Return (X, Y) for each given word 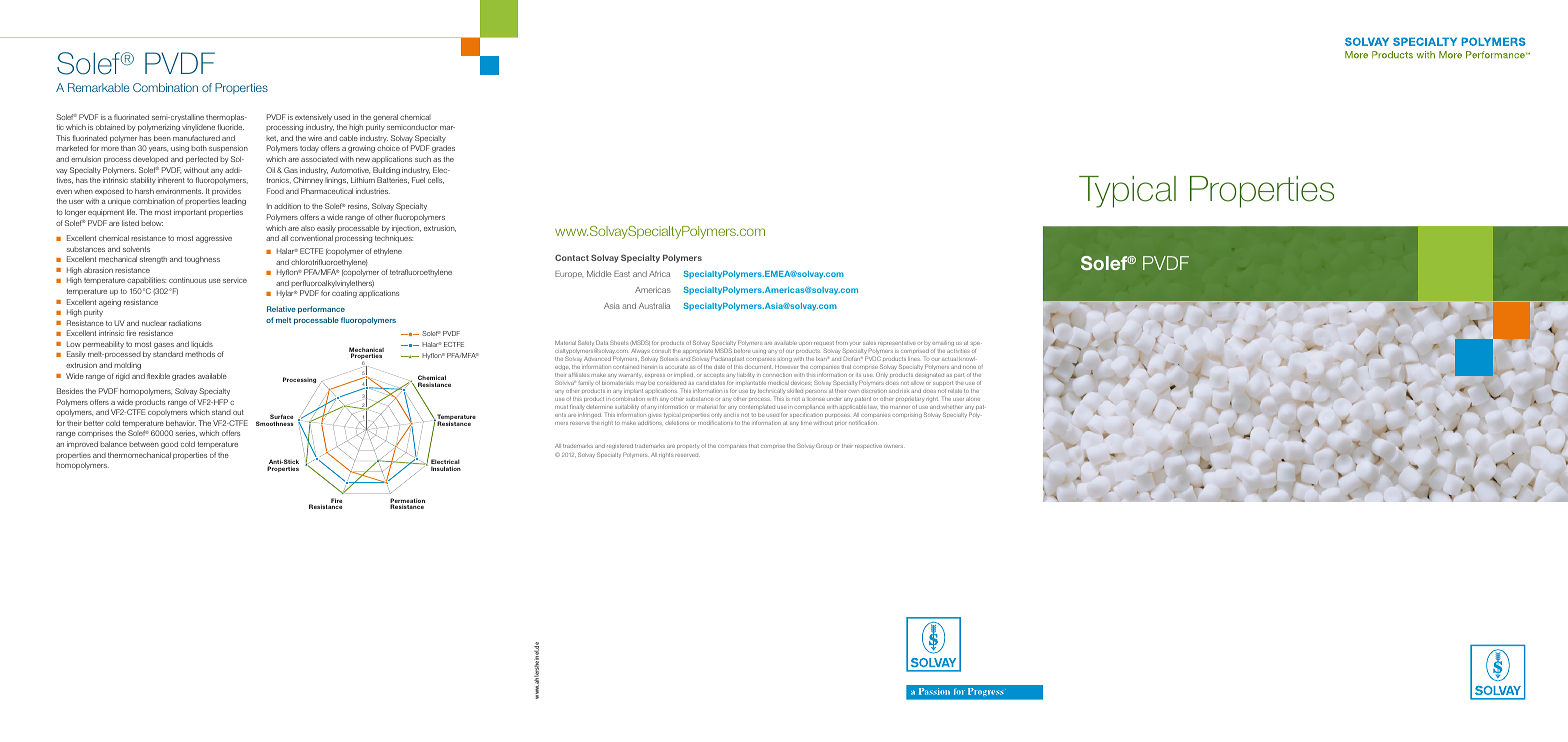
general (385, 118)
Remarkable (99, 87)
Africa (659, 274)
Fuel (418, 180)
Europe (569, 274)
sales (869, 343)
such (423, 159)
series (186, 433)
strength (153, 260)
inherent (171, 180)
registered (620, 446)
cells (436, 180)
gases (164, 346)
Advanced (597, 359)
